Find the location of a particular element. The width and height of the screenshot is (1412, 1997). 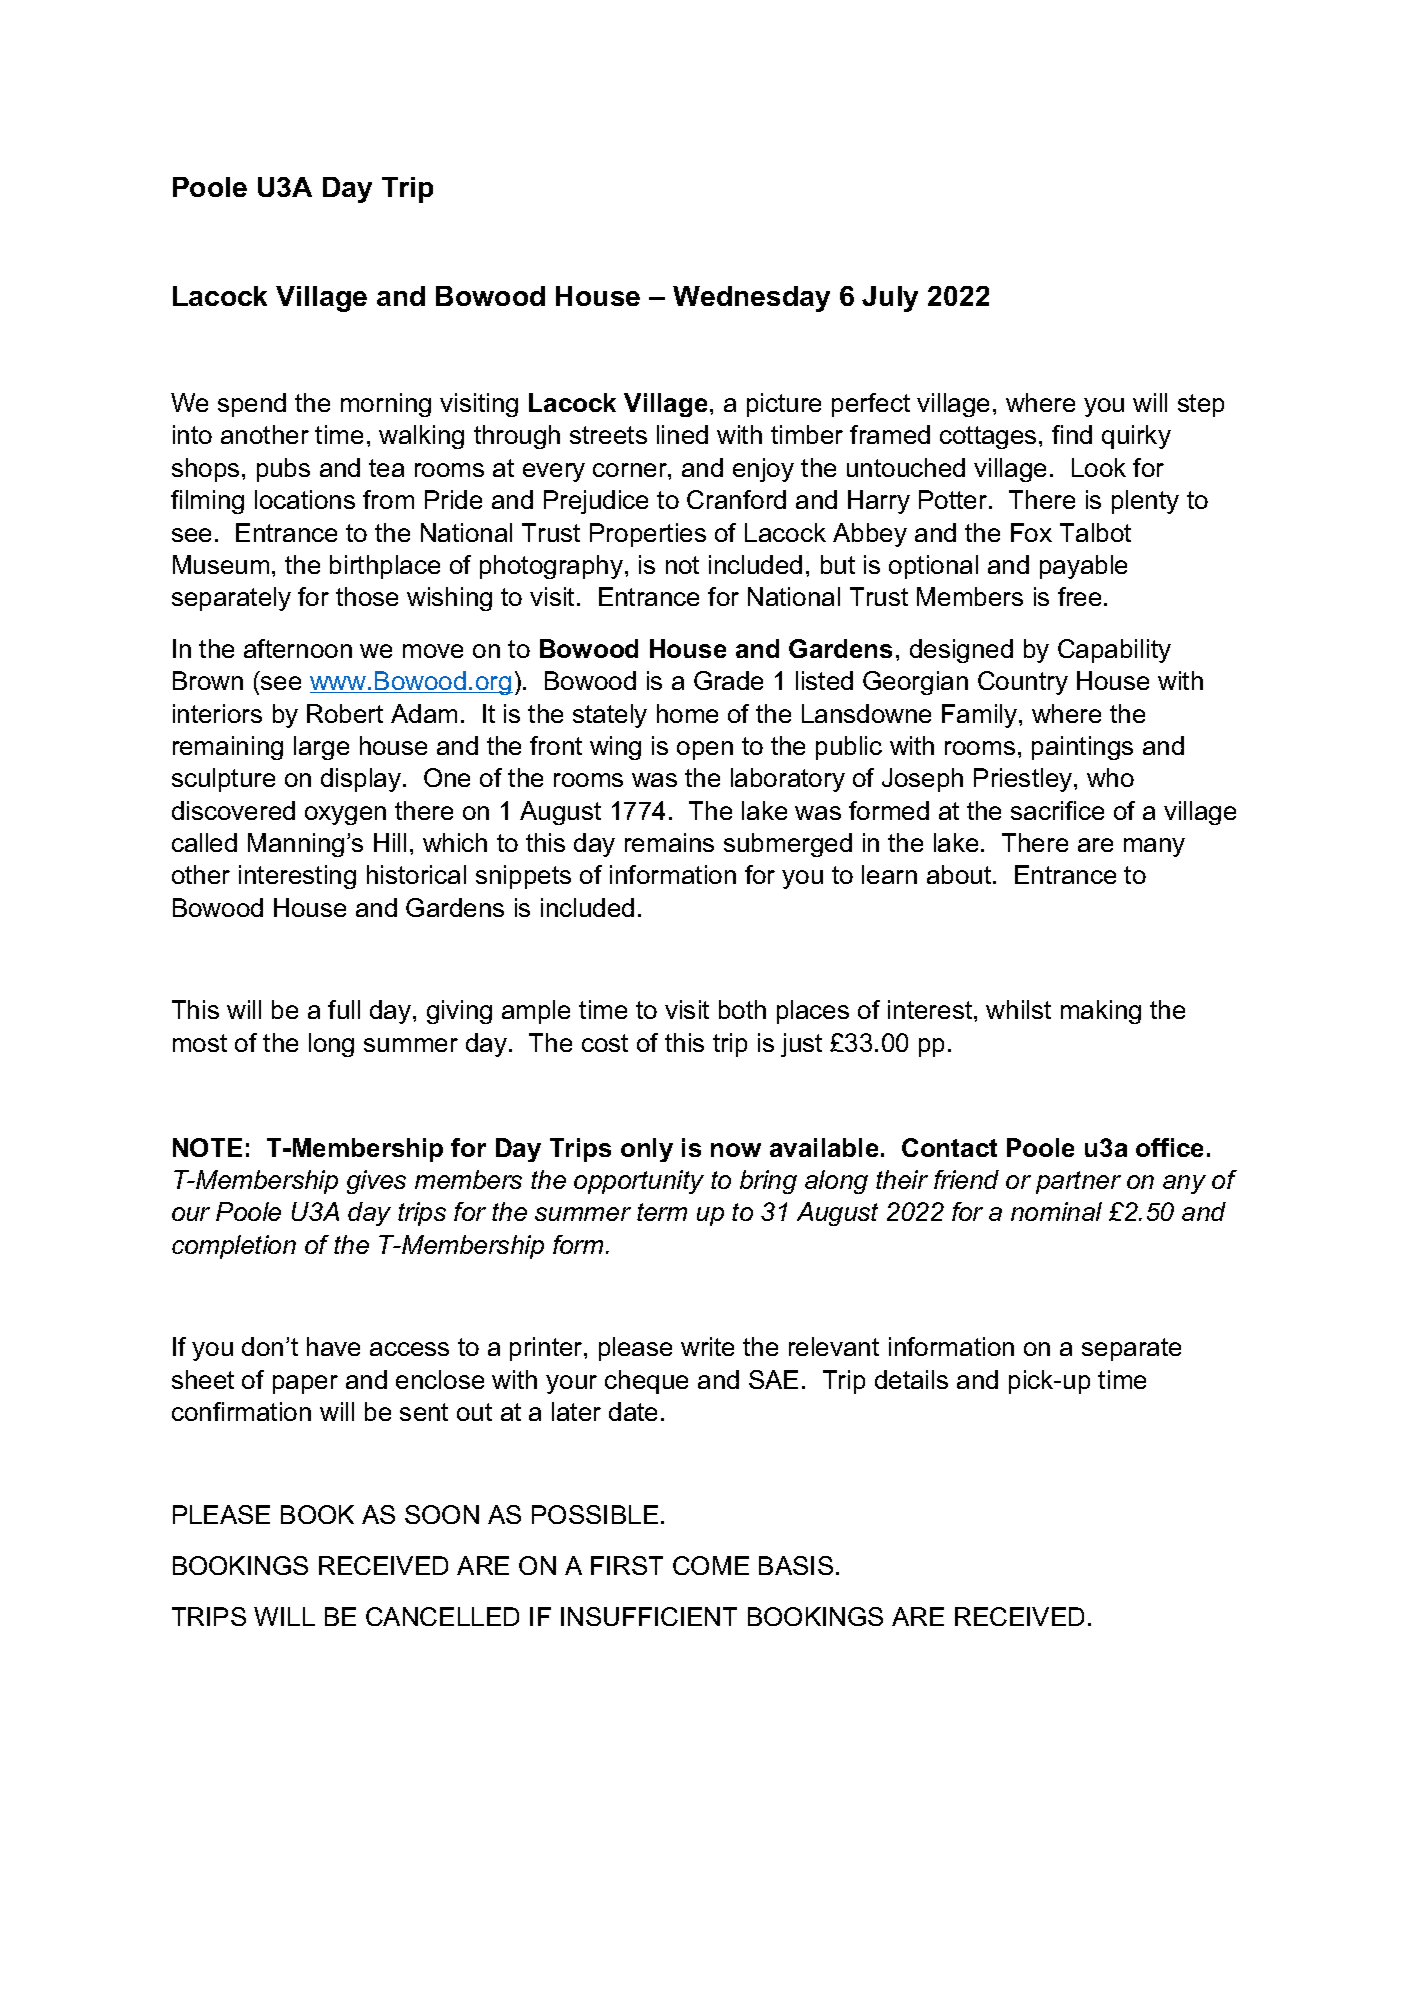

find is located at coordinates (1072, 434).
